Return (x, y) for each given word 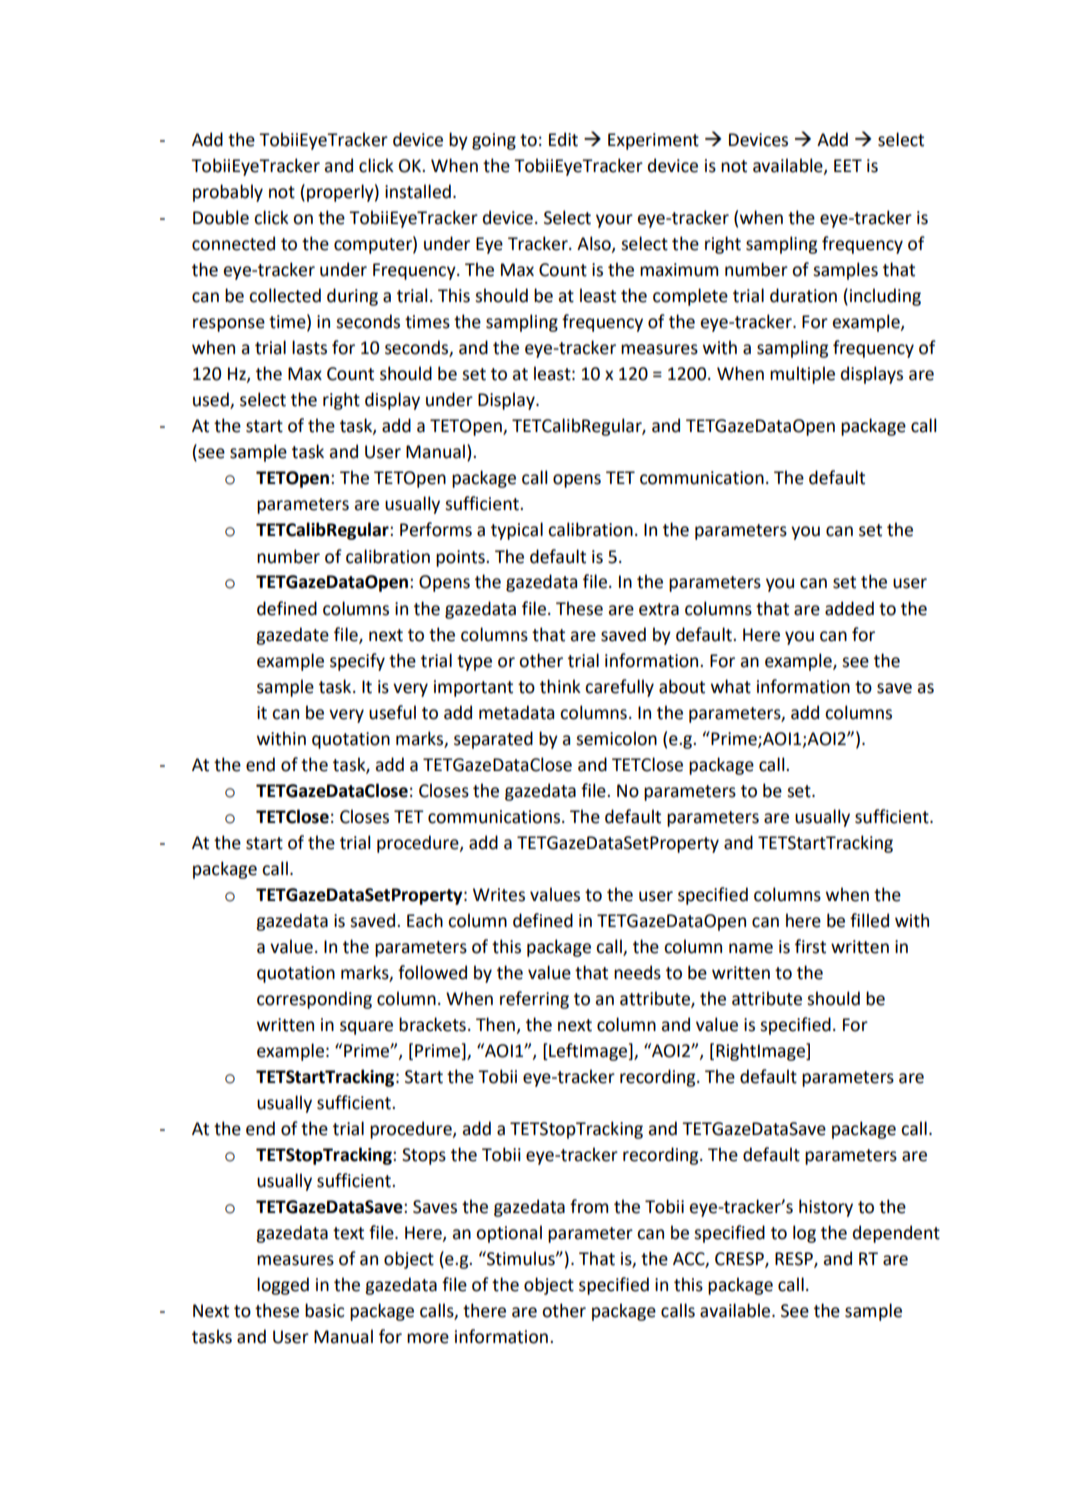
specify (357, 662)
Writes (499, 895)
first (810, 946)
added (849, 608)
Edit (563, 139)
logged (283, 1286)
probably (228, 193)
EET (848, 165)
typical (517, 531)
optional (509, 1234)
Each (425, 920)
